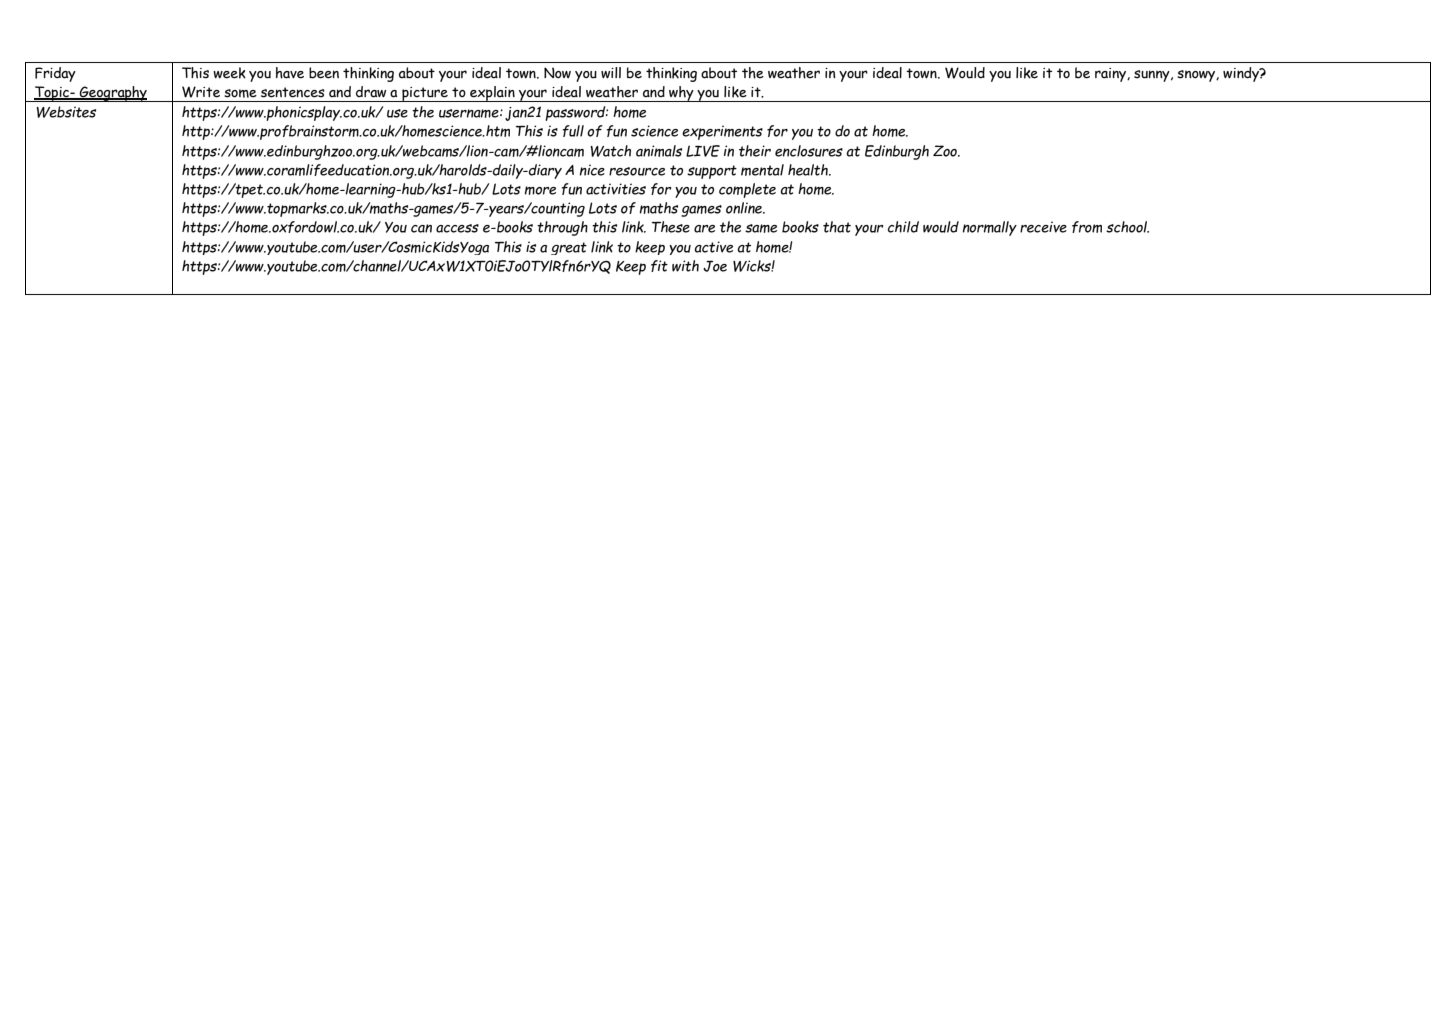 This image has width=1451, height=1026. What do you see at coordinates (229, 73) in the image?
I see `week` at bounding box center [229, 73].
